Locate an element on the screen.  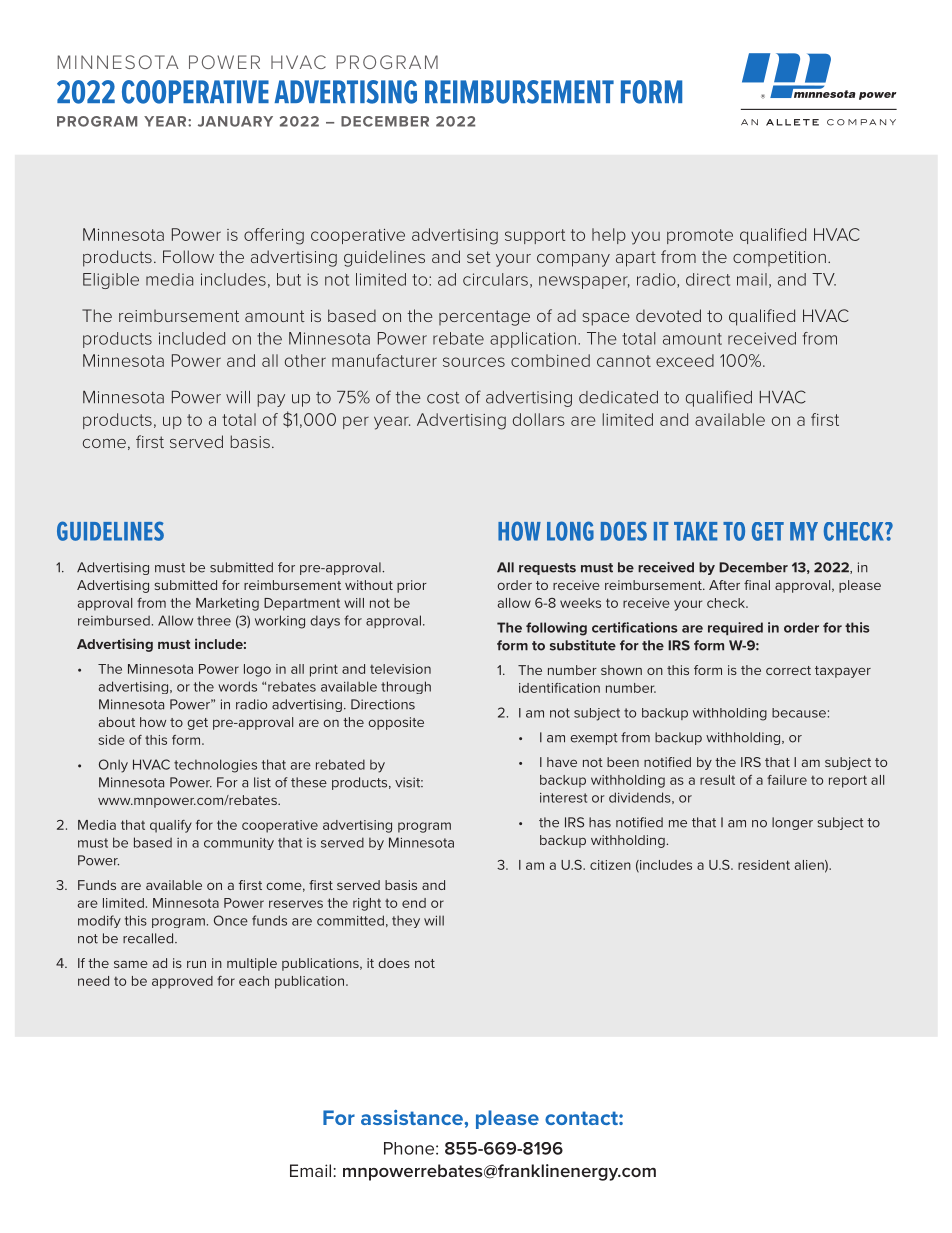
promote is located at coordinates (700, 236).
